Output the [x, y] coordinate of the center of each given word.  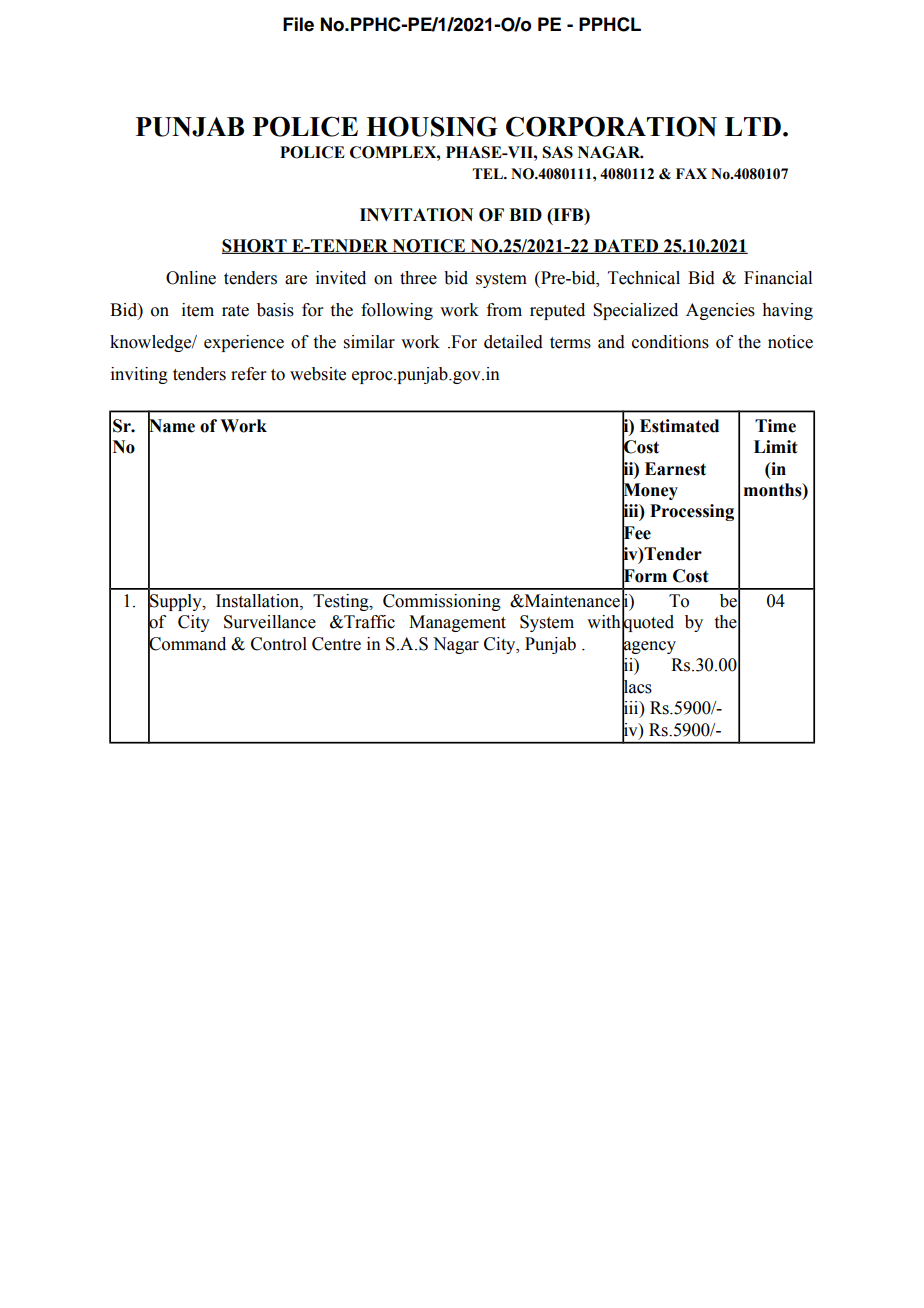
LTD [753, 126]
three [418, 278]
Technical [644, 278]
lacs [637, 686]
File [298, 24]
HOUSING [432, 126]
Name [171, 425]
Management [457, 623]
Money [650, 492]
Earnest [675, 469]
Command [187, 643]
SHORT [255, 246]
